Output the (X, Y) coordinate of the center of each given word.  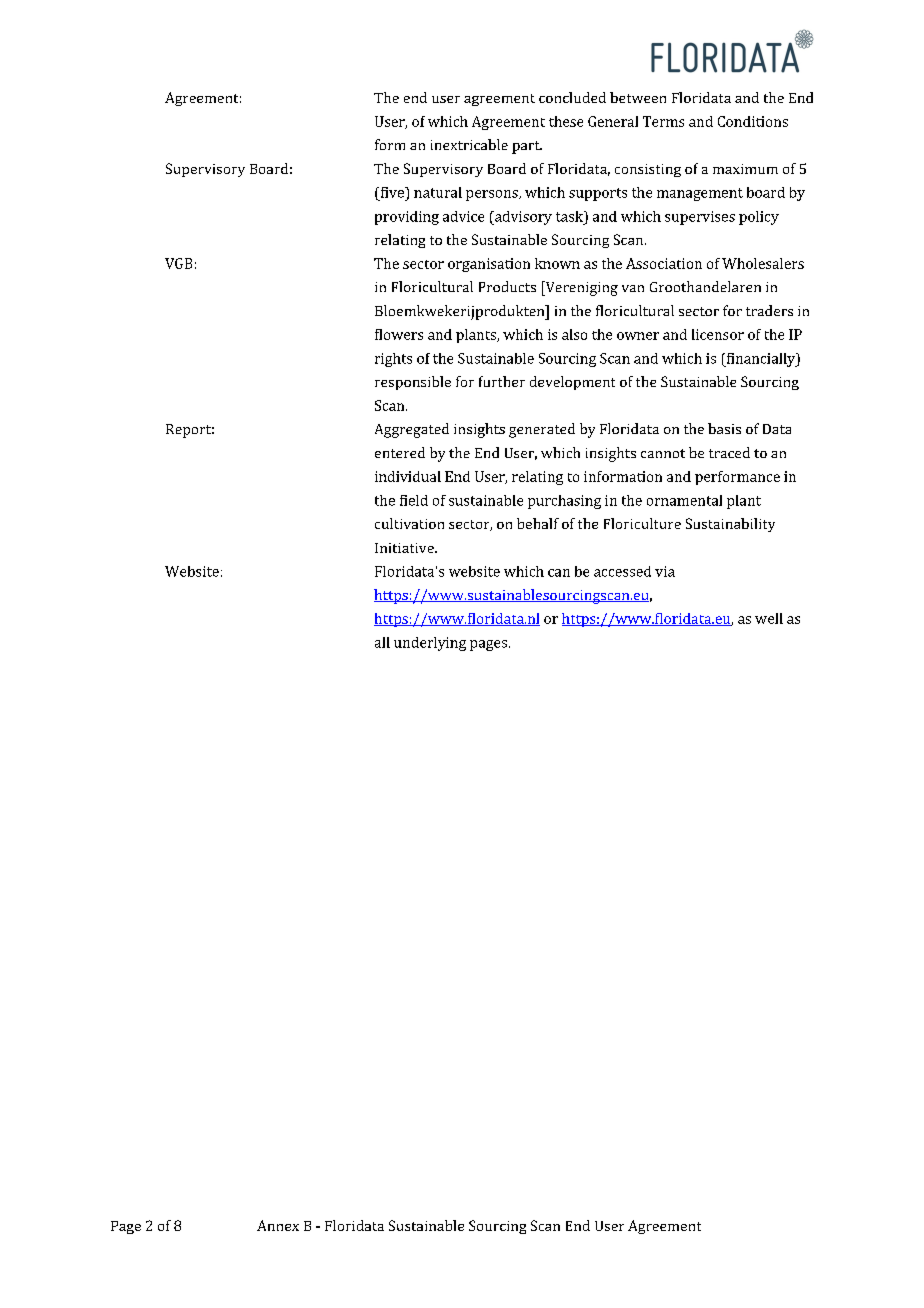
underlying (430, 644)
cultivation (409, 523)
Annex (278, 1225)
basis (724, 428)
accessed (622, 571)
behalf (538, 523)
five (392, 192)
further (502, 381)
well (769, 618)
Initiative (405, 548)
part (527, 147)
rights (393, 360)
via (665, 571)
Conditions (753, 121)
